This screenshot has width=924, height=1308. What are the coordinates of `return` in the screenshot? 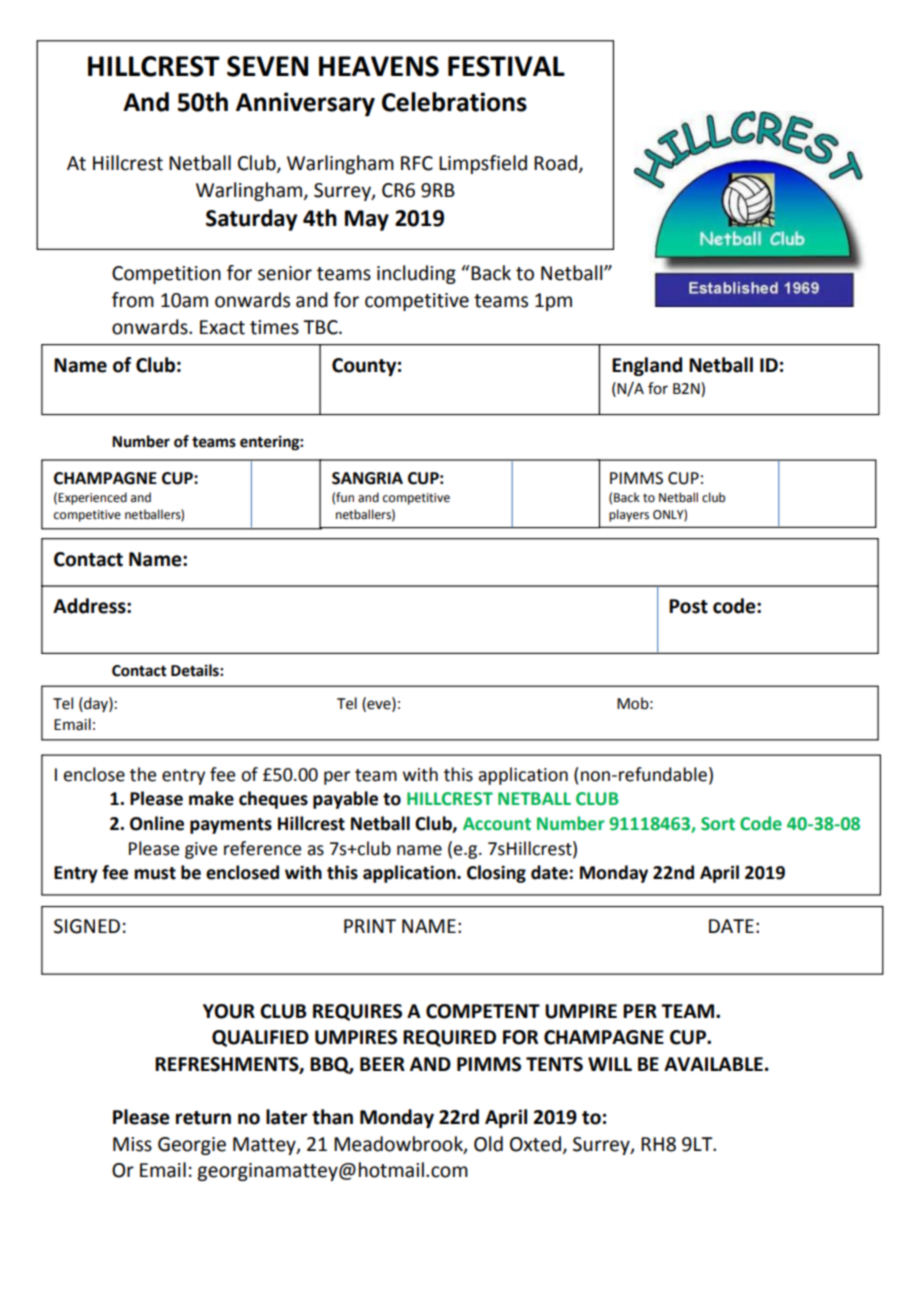 It's located at (203, 1118).
